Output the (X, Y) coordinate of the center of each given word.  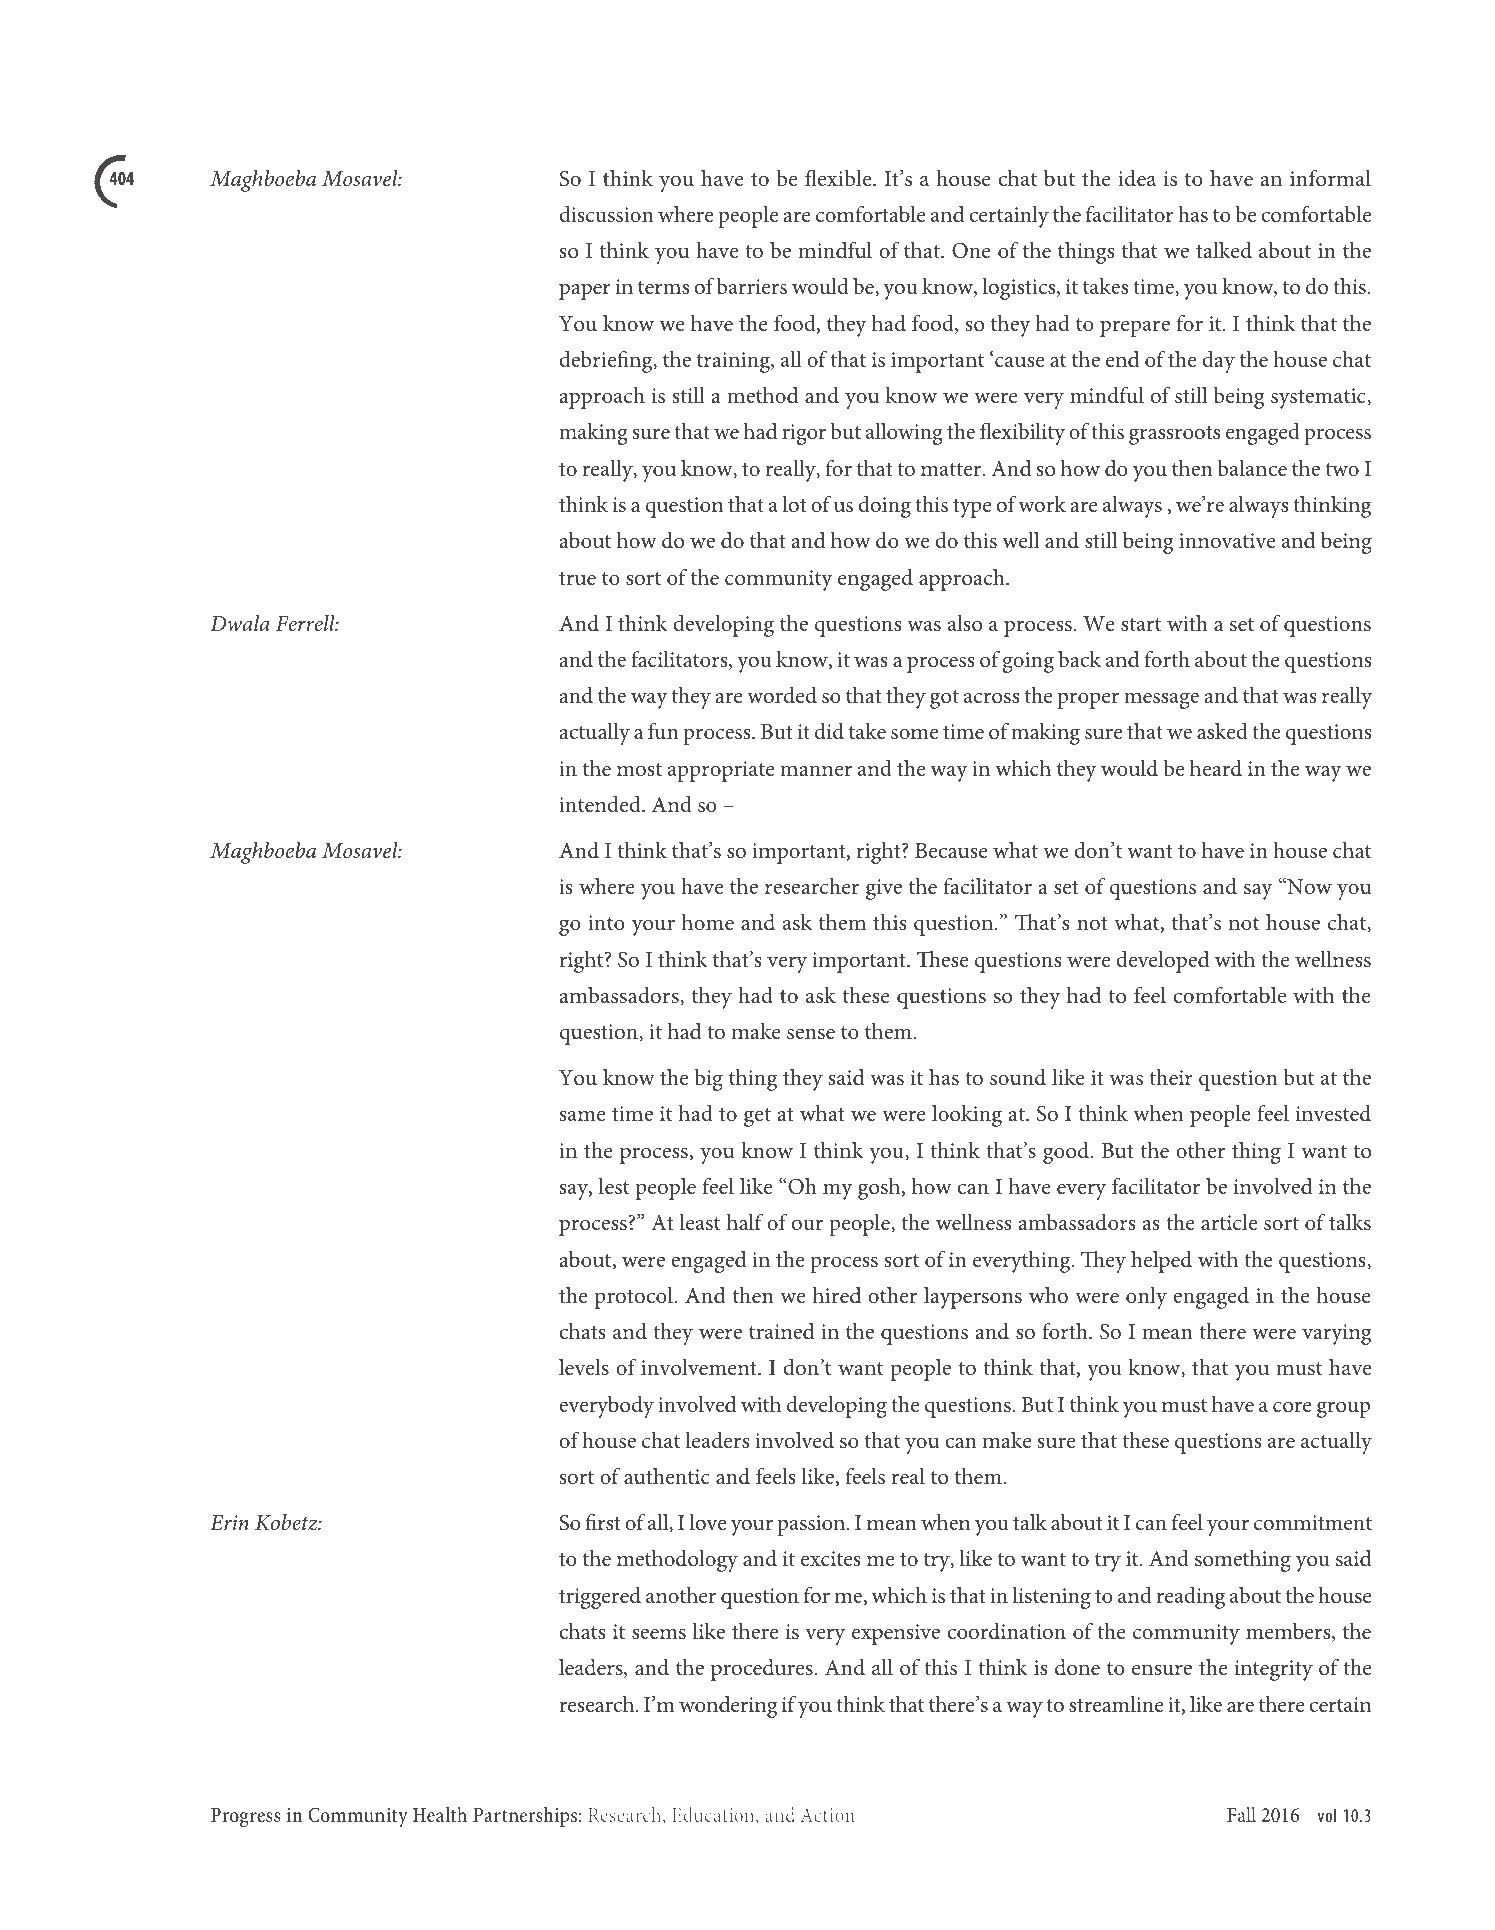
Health (440, 1815)
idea (1137, 178)
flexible (839, 178)
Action (828, 1815)
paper (585, 291)
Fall (1241, 1814)
